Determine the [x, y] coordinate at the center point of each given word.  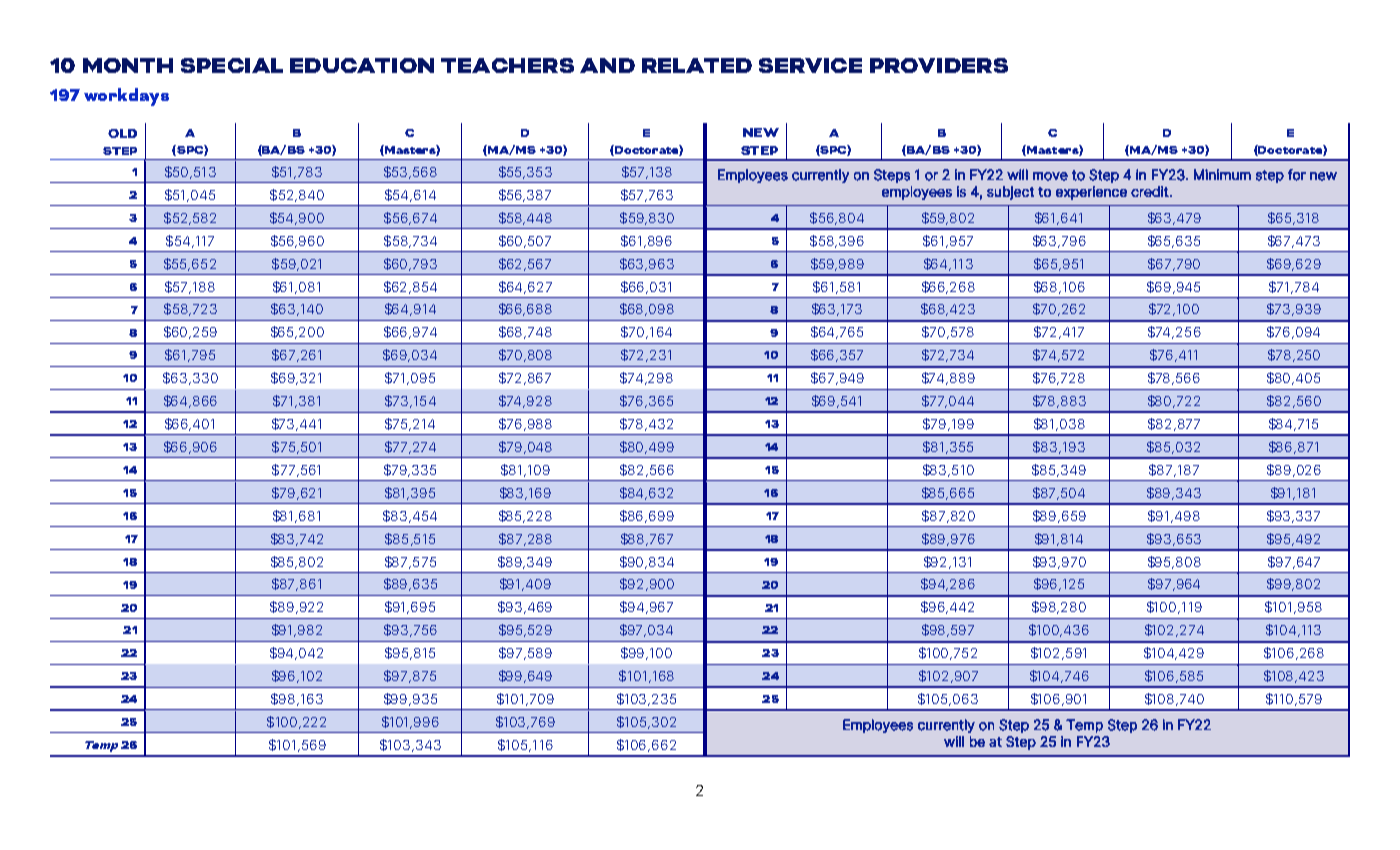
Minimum [1222, 174]
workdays [126, 97]
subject [1010, 193]
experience [1091, 193]
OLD [122, 133]
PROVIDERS [939, 65]
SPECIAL [232, 65]
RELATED [697, 65]
